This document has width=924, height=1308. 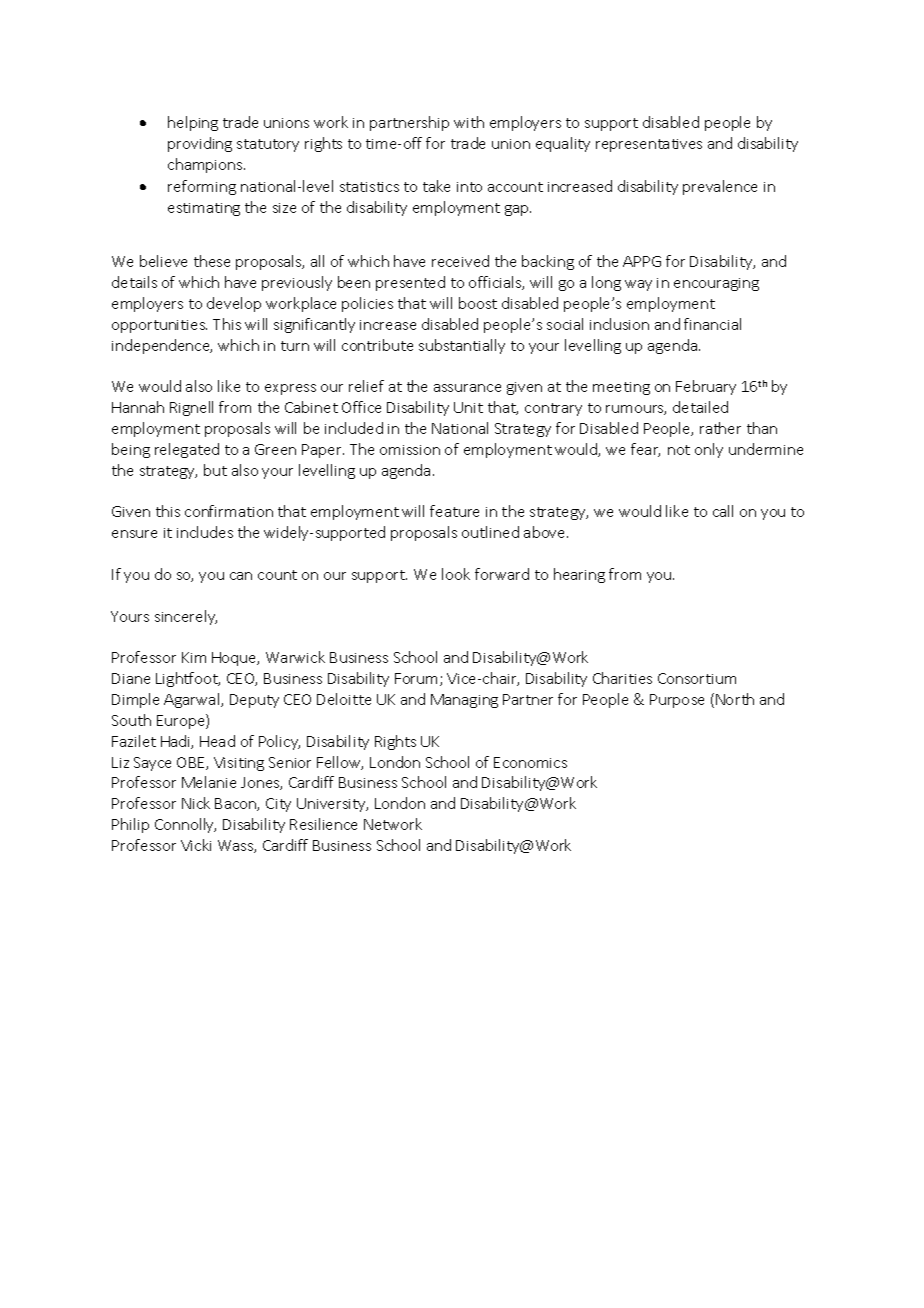 I want to click on Consortium, so click(x=697, y=678).
